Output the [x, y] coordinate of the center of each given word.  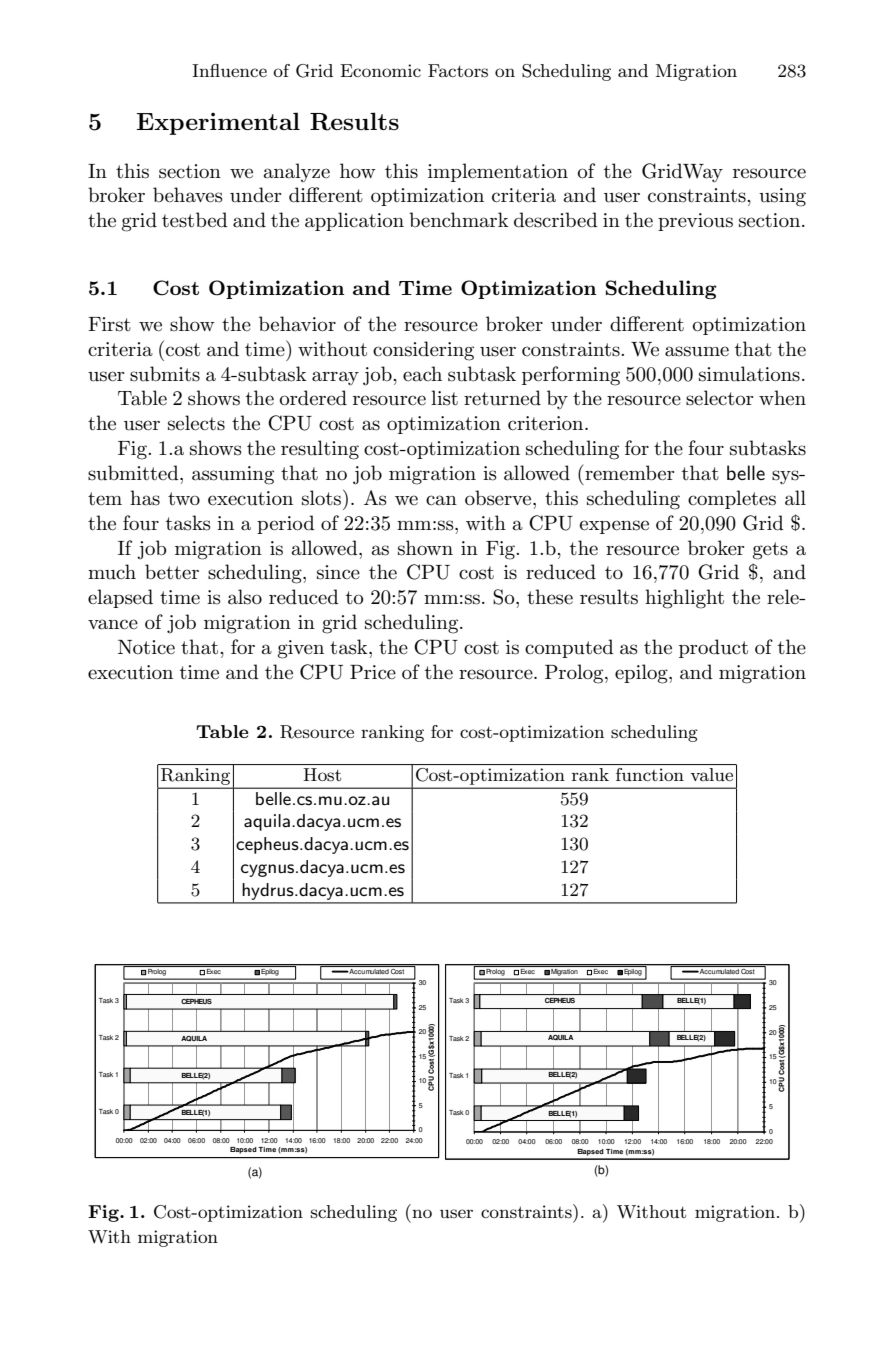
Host [322, 774]
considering [423, 351]
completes [732, 499]
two [184, 499]
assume [697, 351]
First [109, 324]
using [782, 197]
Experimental [218, 123]
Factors [458, 70]
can [441, 500]
